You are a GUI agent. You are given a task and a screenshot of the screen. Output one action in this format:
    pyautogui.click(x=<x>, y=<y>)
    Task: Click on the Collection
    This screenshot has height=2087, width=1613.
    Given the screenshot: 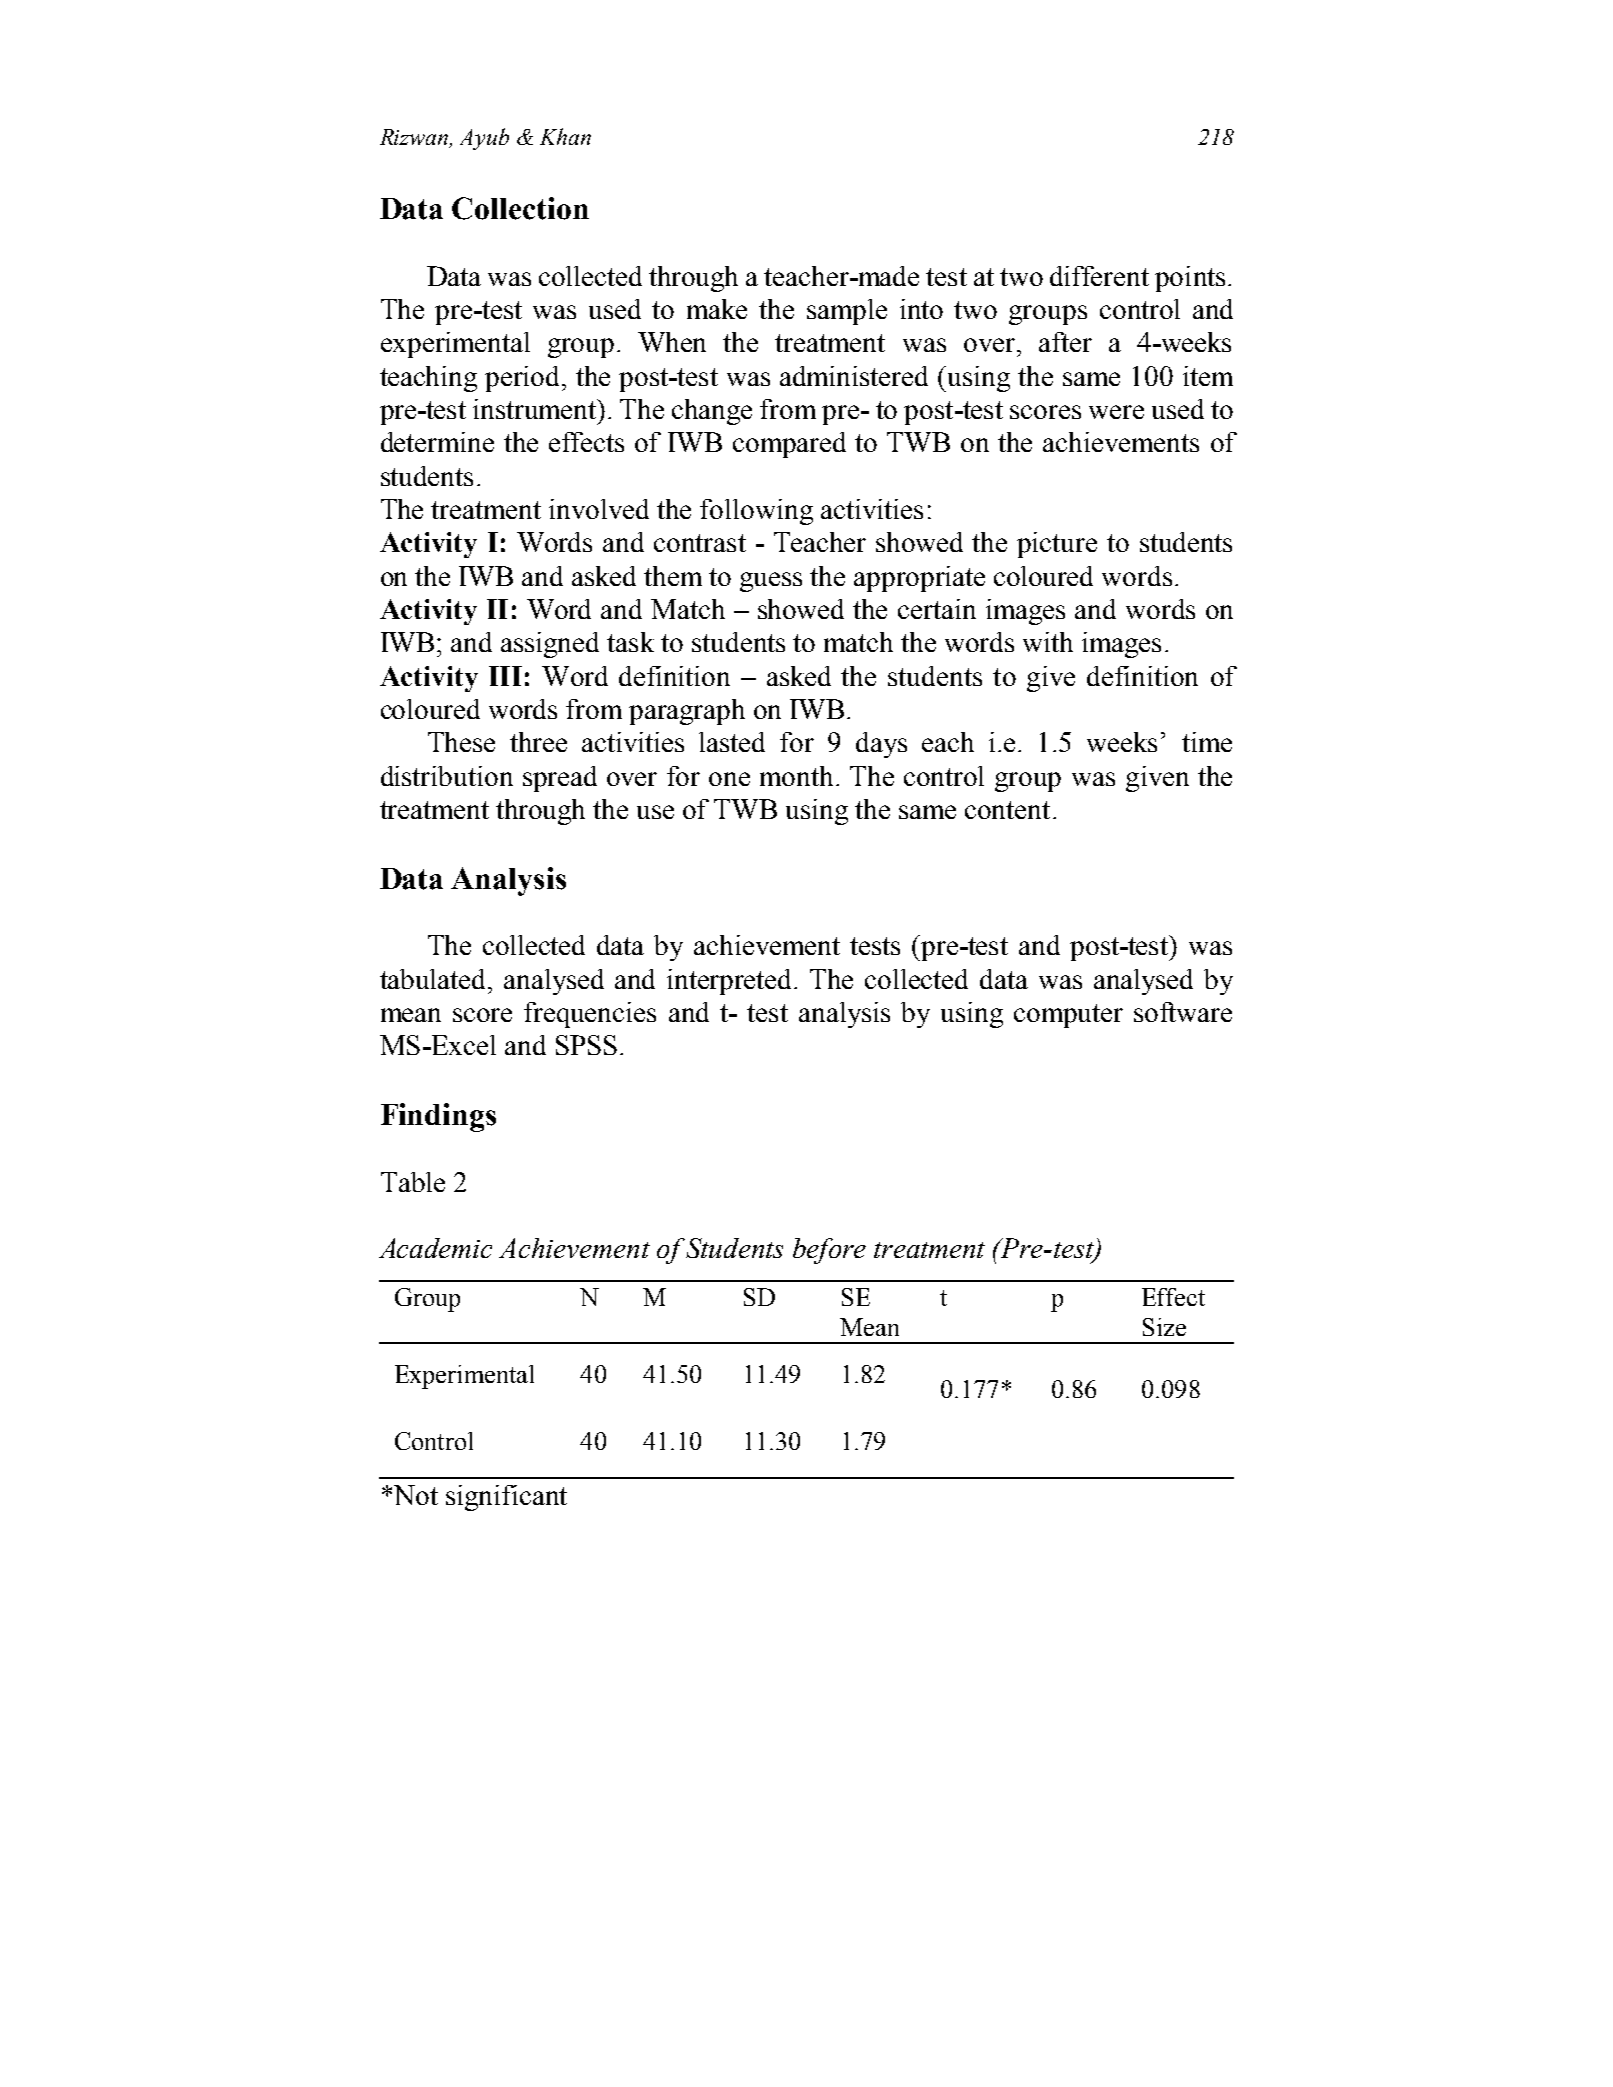 What is the action you would take?
    pyautogui.click(x=520, y=208)
